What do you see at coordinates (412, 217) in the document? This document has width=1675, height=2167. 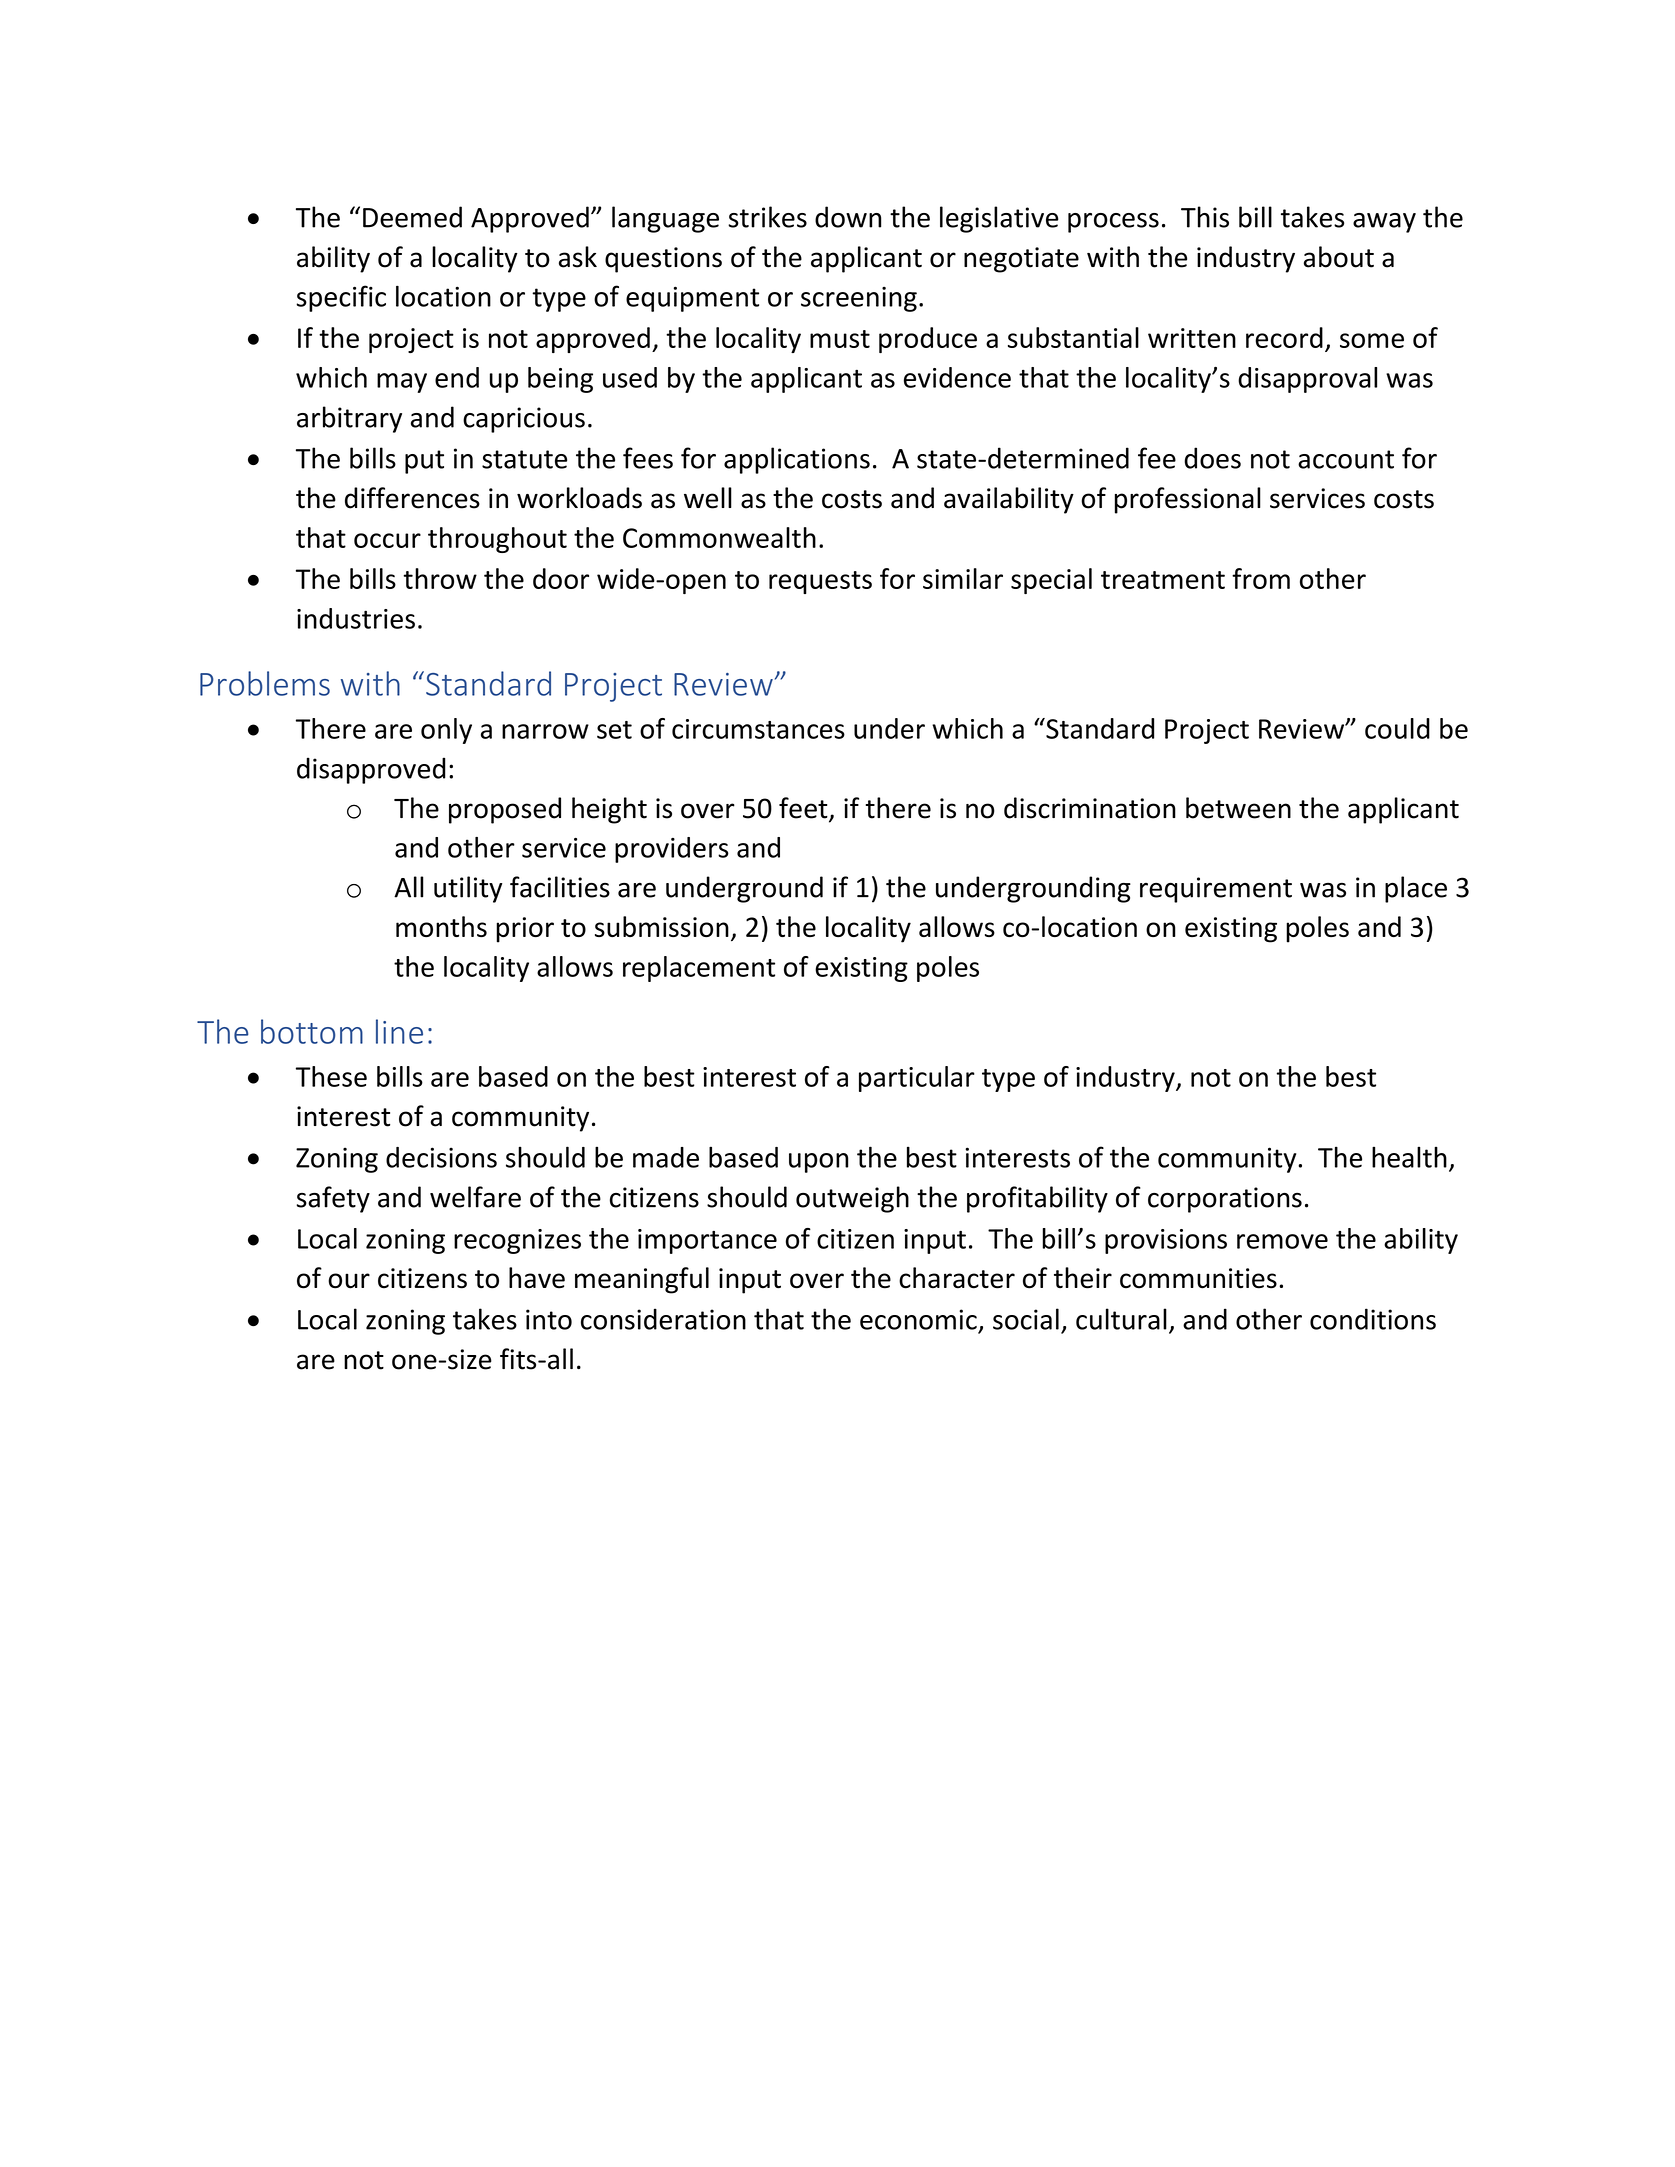 I see `Deemed` at bounding box center [412, 217].
